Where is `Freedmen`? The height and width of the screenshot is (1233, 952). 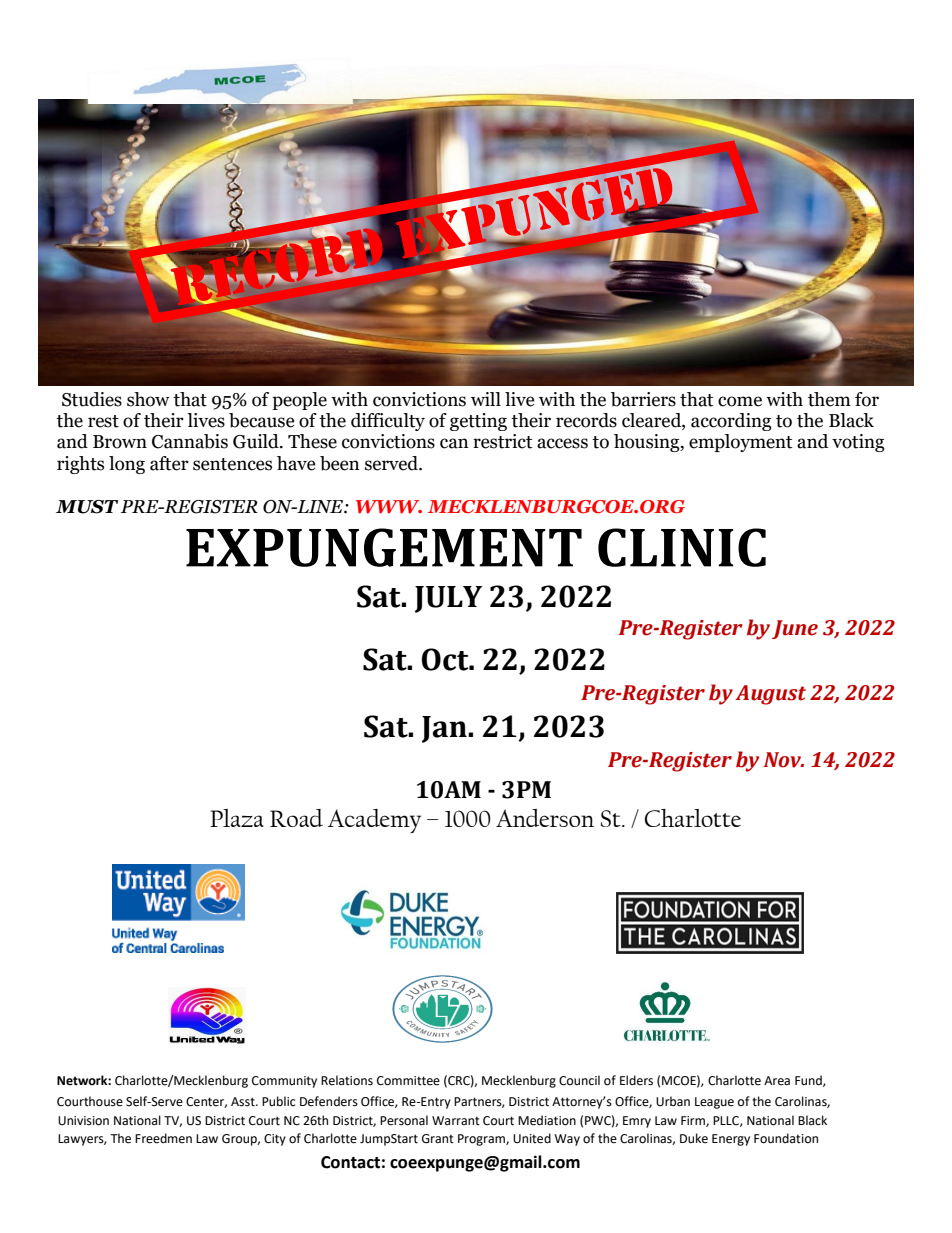
Freedmen is located at coordinates (163, 1138).
